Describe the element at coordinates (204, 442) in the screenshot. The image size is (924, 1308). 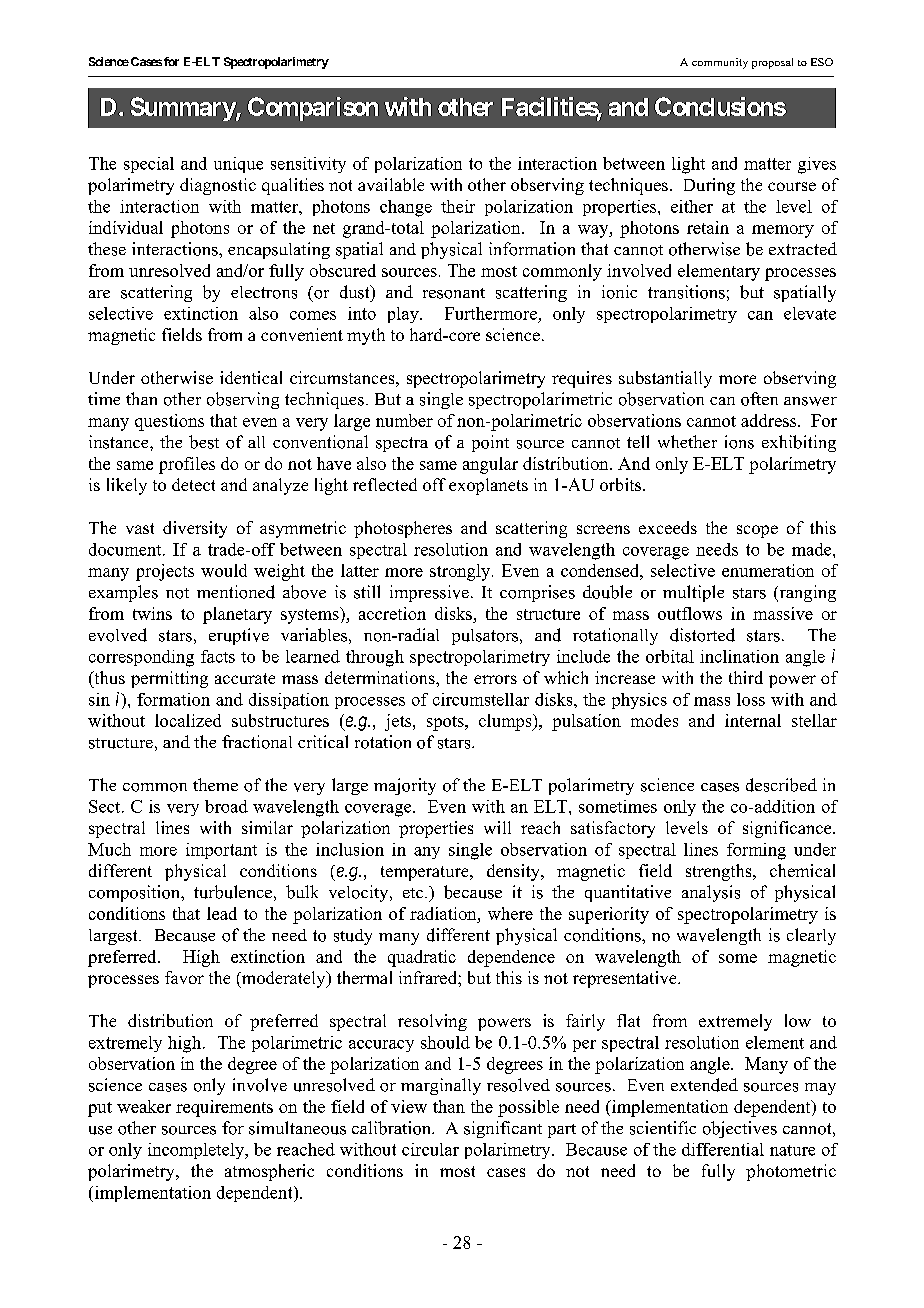
I see `best` at that location.
